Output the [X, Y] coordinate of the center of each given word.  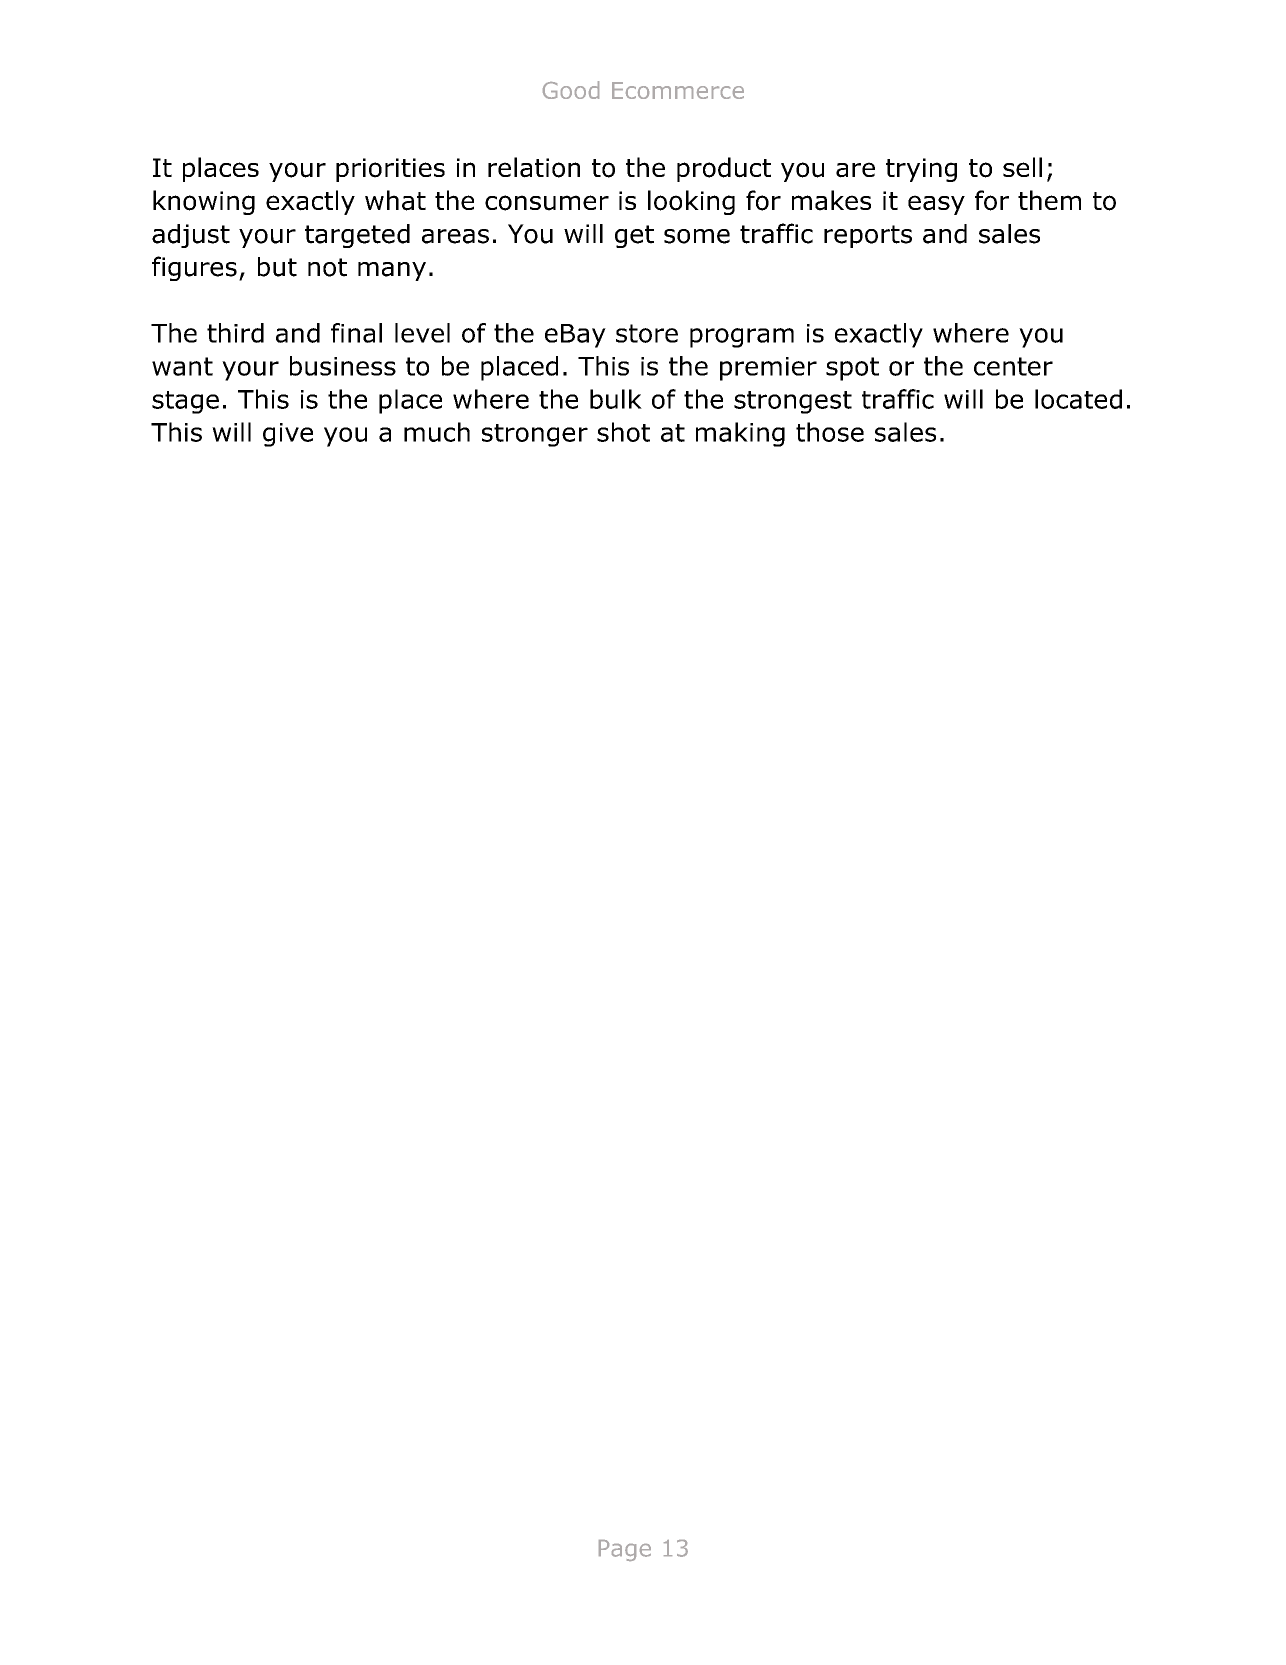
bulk [616, 399]
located [1078, 399]
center [1013, 366]
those [830, 432]
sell [1022, 167]
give [288, 435]
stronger [535, 435]
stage [185, 402]
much [437, 432]
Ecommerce [678, 90]
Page [625, 1550]
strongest [793, 402]
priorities [390, 170]
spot [852, 369]
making [740, 434]
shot [623, 432]
